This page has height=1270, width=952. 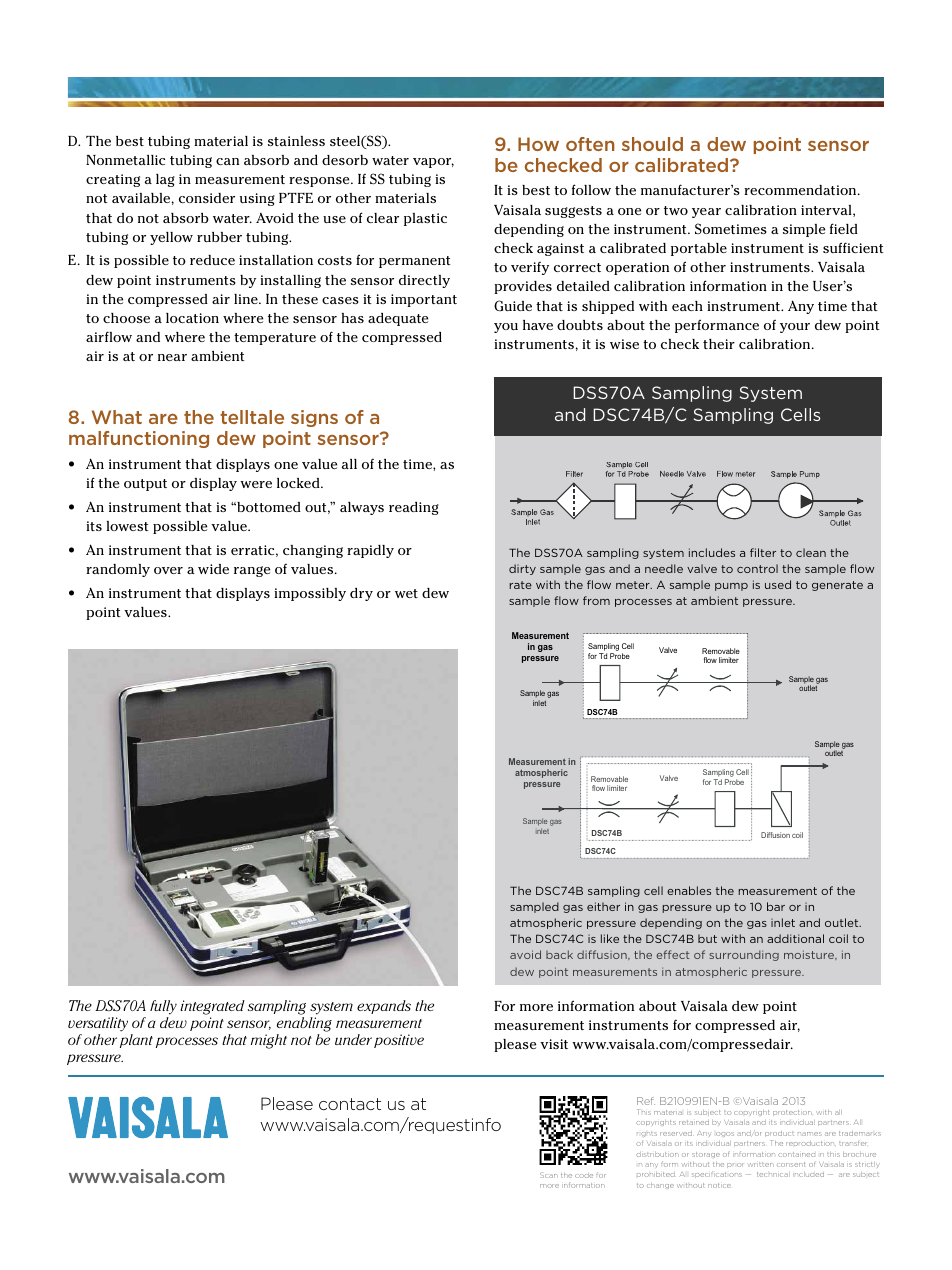 What do you see at coordinates (778, 584) in the page?
I see `used` at bounding box center [778, 584].
